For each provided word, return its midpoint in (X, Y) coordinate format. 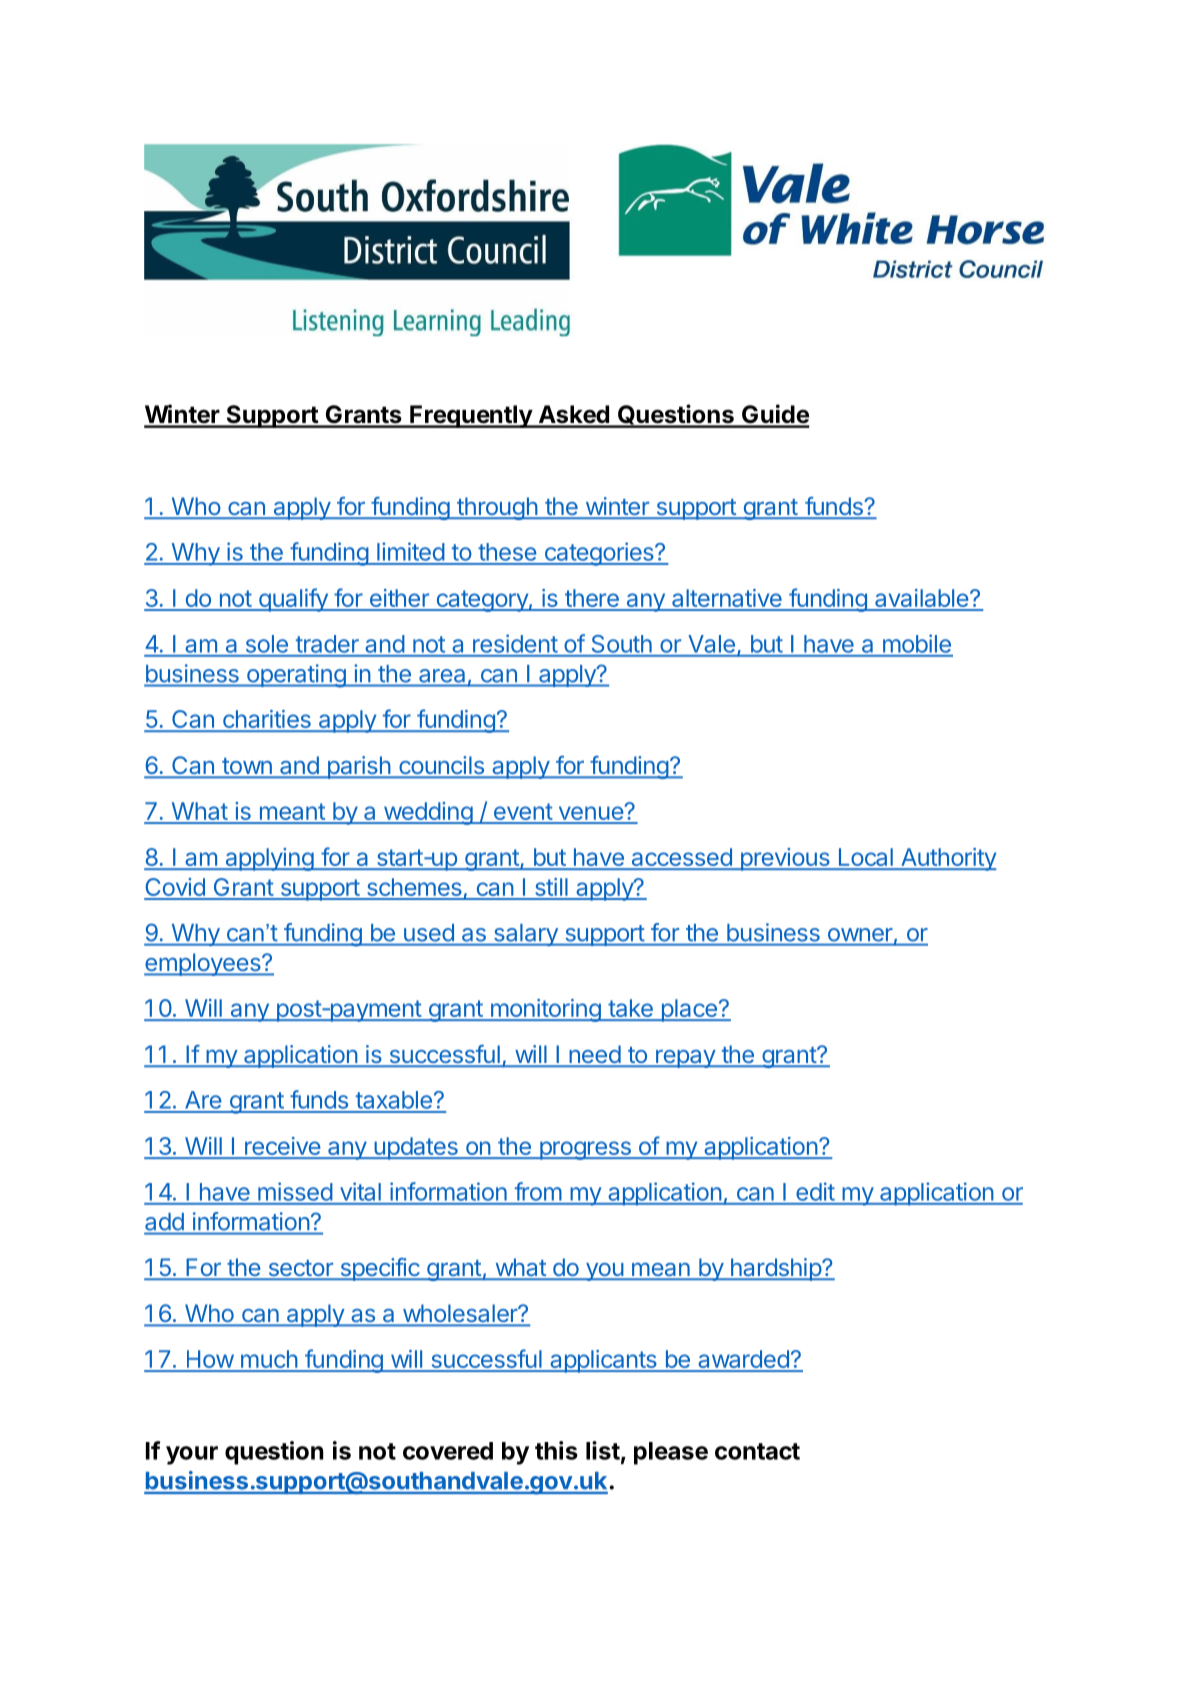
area (442, 675)
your (192, 1455)
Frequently (471, 416)
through (497, 508)
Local (865, 858)
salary (525, 935)
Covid (175, 888)
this (556, 1450)
